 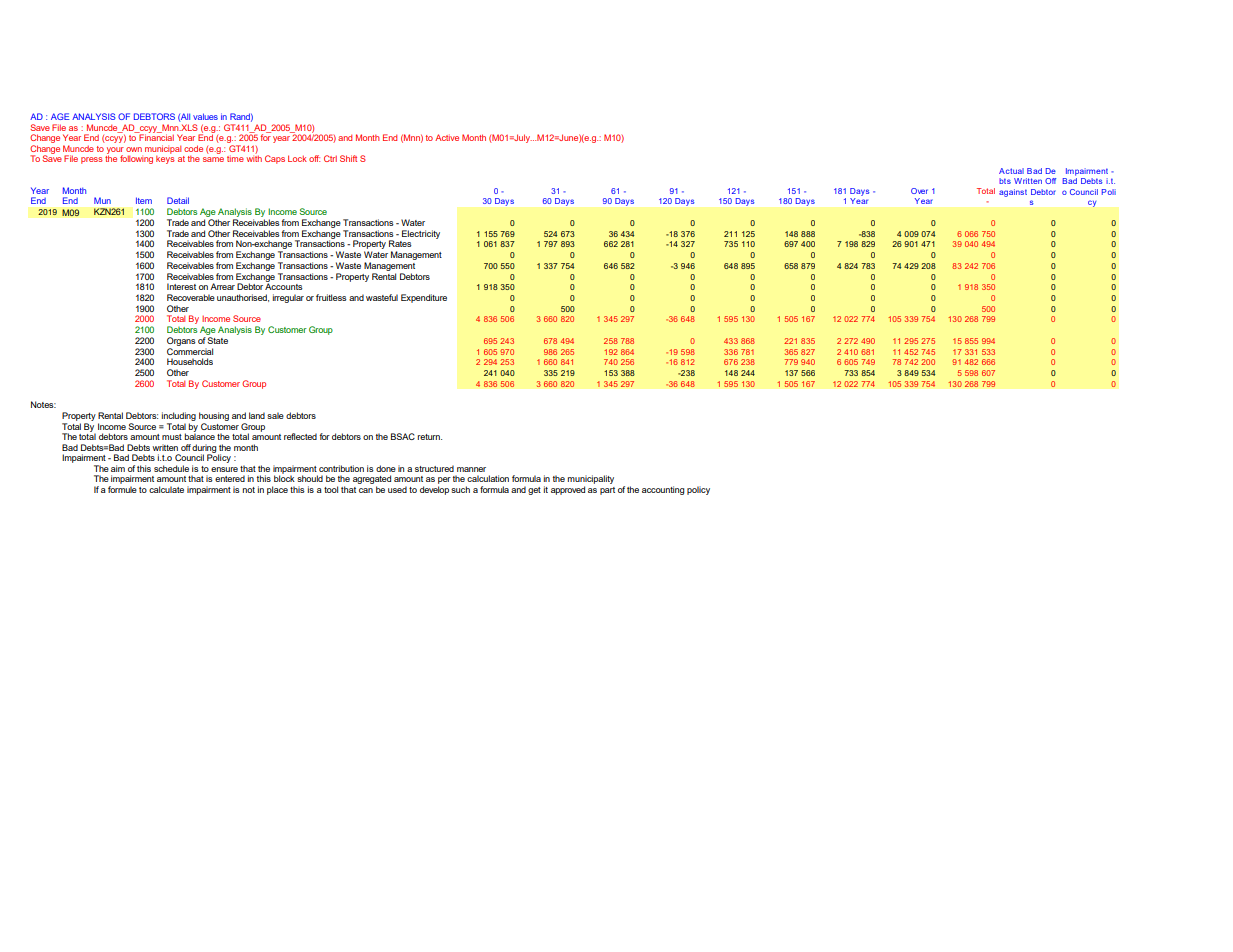 I want to click on Expenditure, so click(x=424, y=298).
